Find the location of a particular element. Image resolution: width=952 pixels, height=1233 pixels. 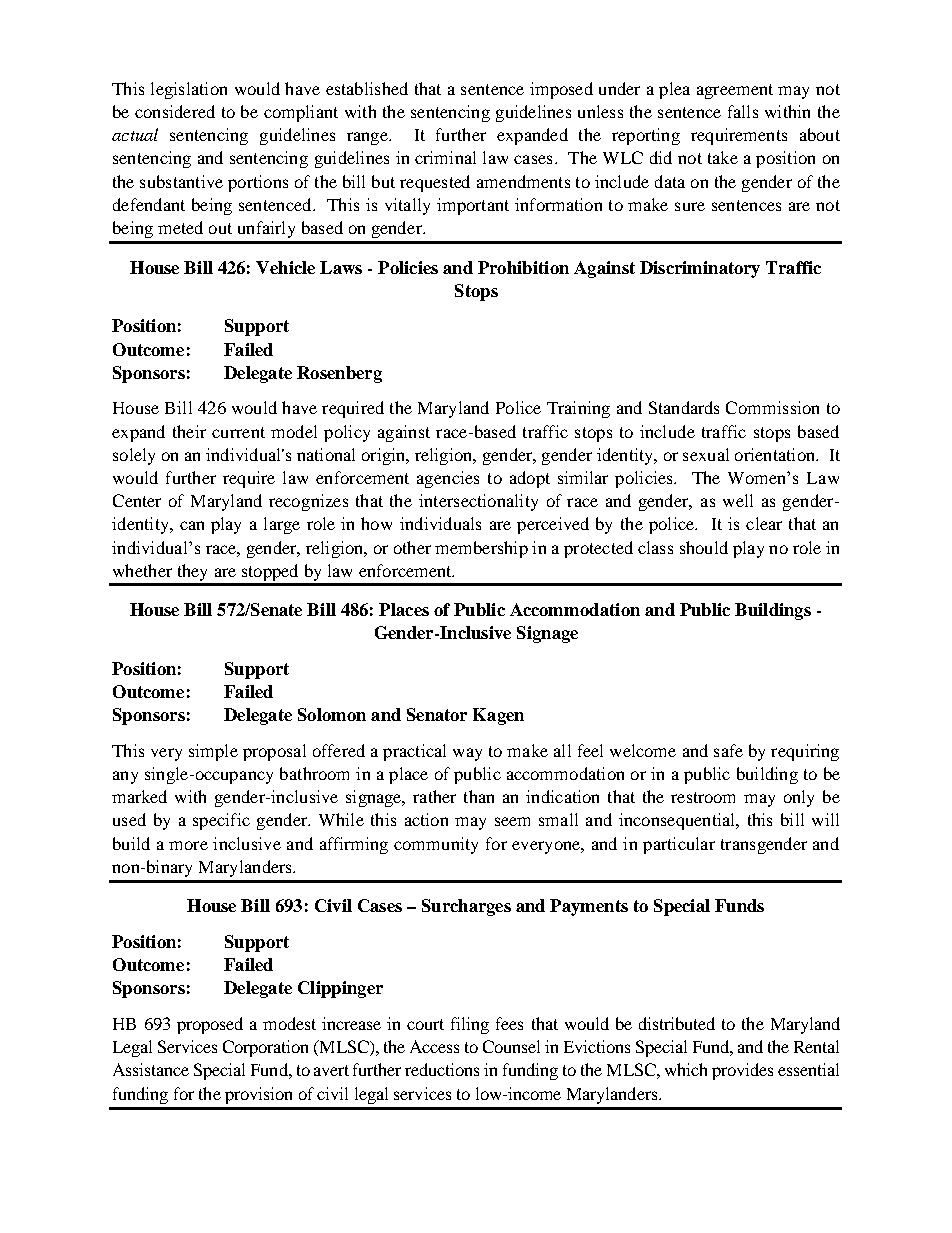

membership is located at coordinates (481, 549).
